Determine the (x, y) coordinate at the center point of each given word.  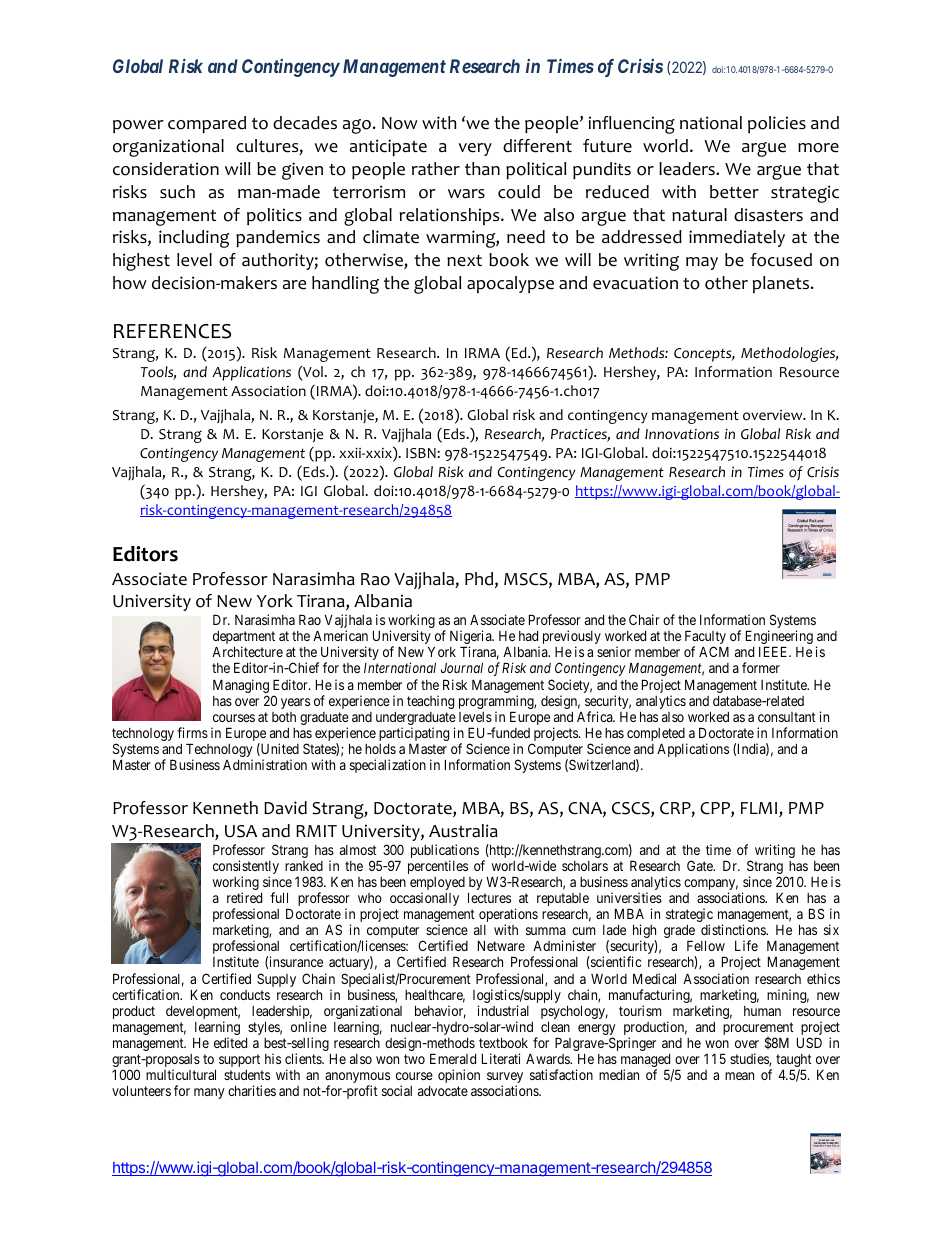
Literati (501, 1058)
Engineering (779, 638)
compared (207, 124)
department (244, 639)
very (475, 149)
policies (777, 124)
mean (739, 1076)
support (239, 1060)
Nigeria (472, 638)
